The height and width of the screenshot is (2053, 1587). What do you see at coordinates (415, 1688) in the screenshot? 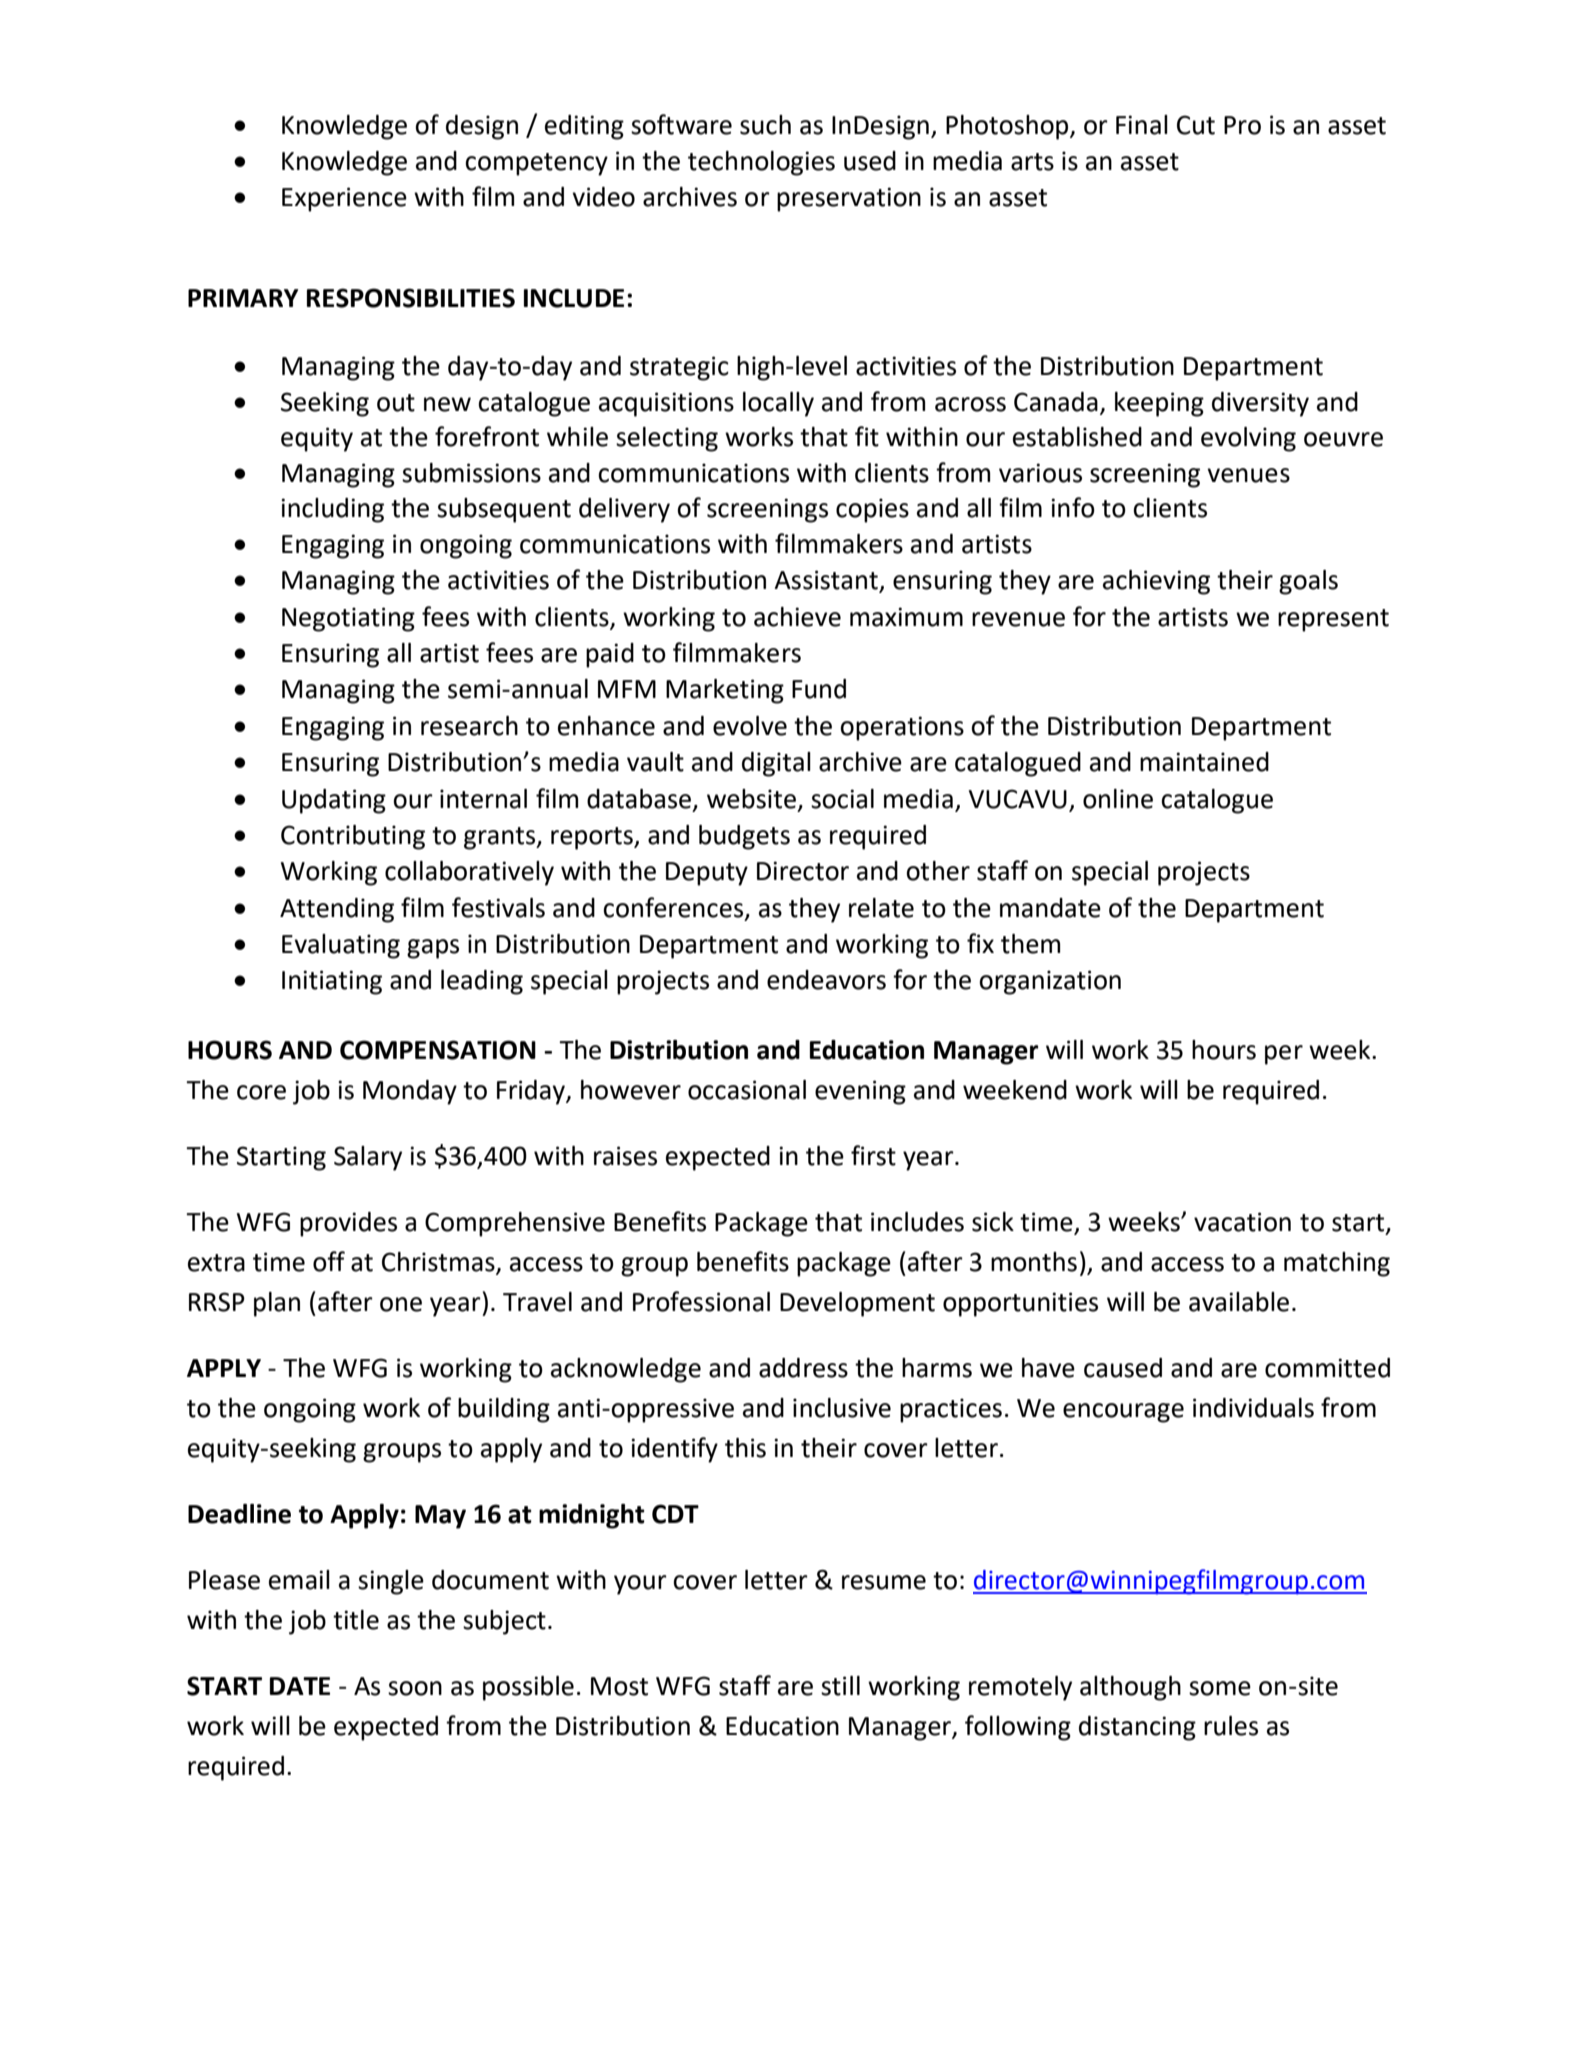
I see `soon` at bounding box center [415, 1688].
